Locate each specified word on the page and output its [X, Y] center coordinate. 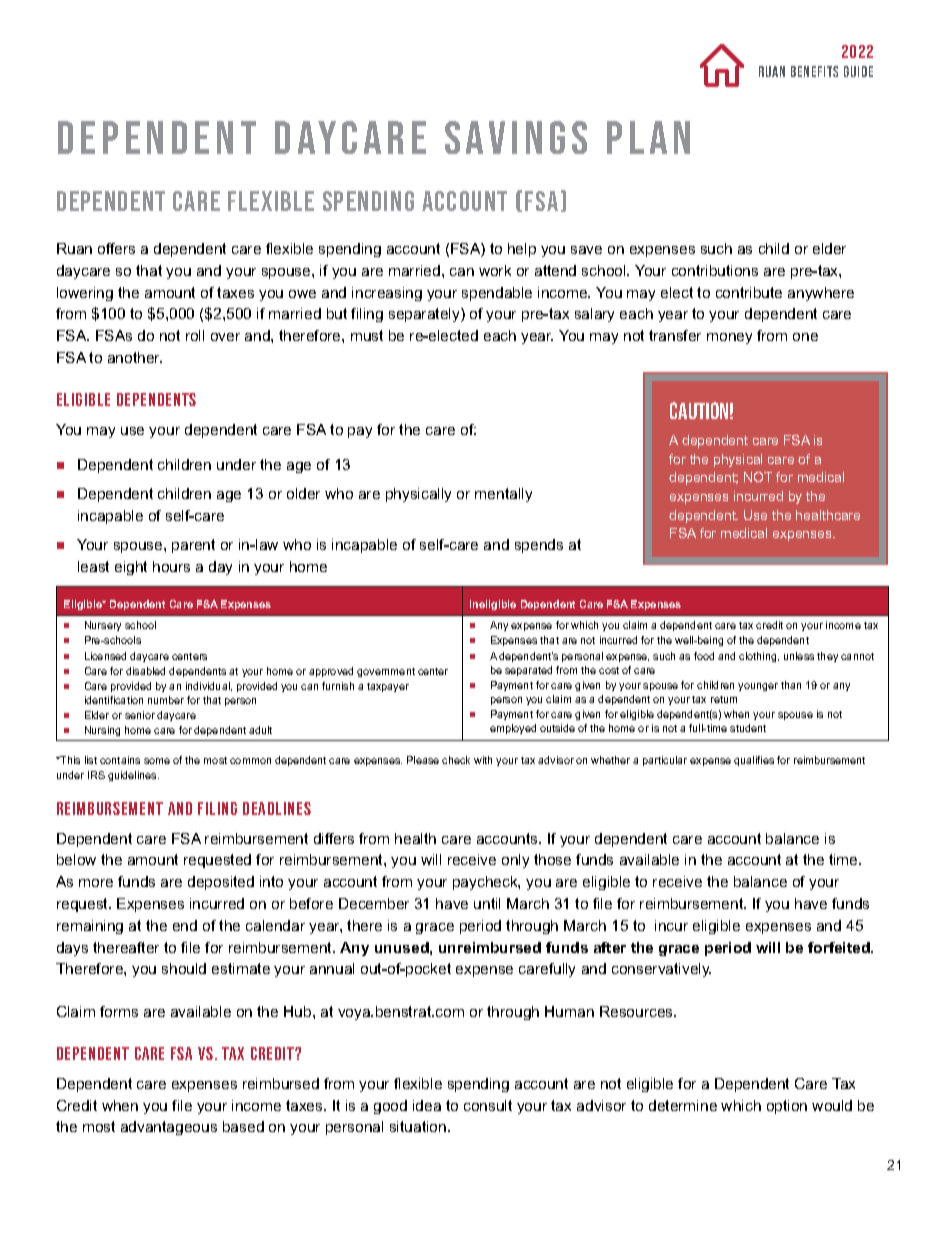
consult [488, 1105]
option [787, 1107]
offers [116, 248]
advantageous [169, 1128]
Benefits [814, 71]
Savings [516, 137]
